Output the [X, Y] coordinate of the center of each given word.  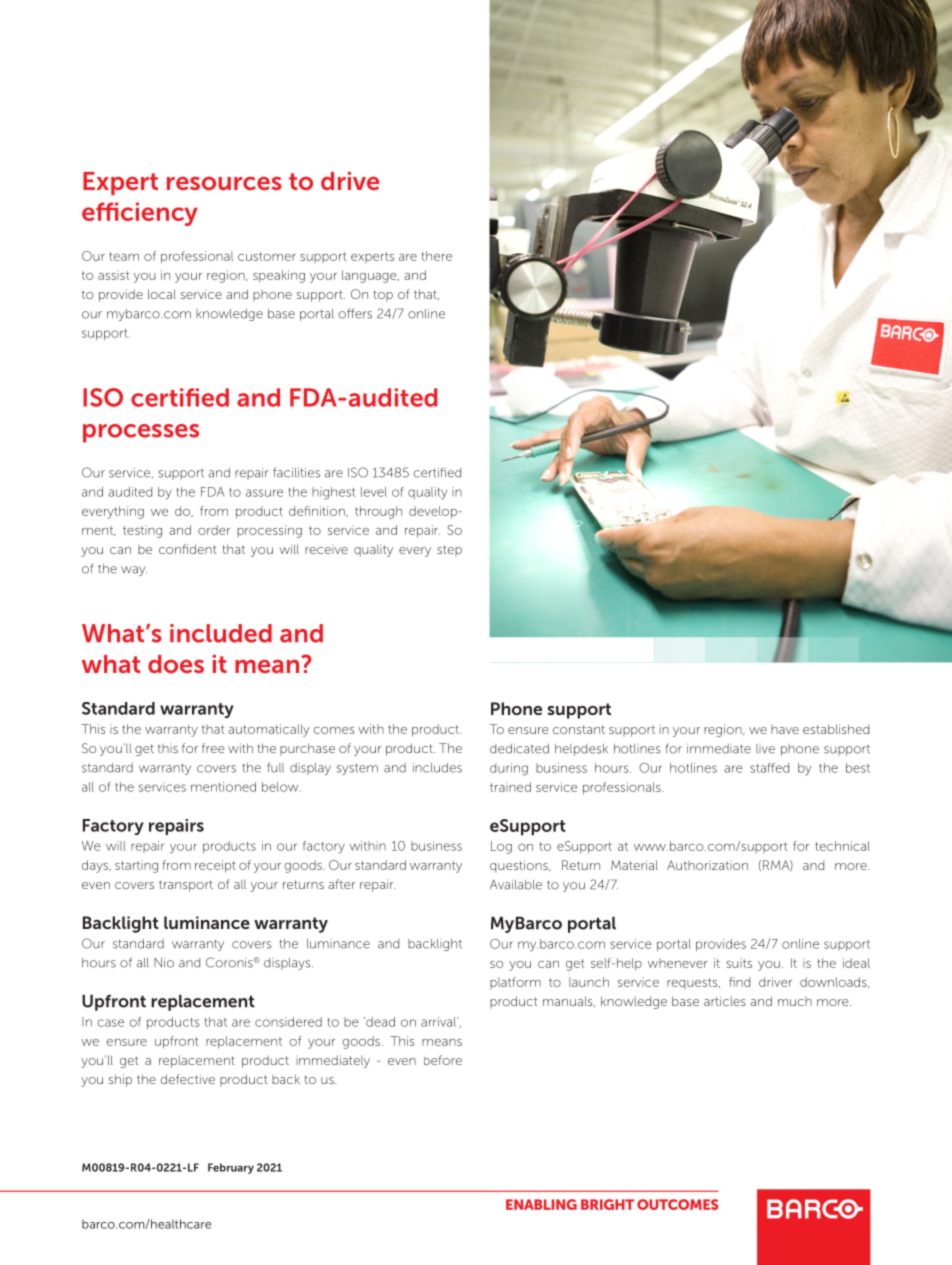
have [785, 729]
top [383, 295]
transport [186, 886]
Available [516, 885]
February [231, 1168]
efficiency [140, 214]
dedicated [519, 749]
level [374, 492]
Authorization [707, 865]
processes [141, 433]
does [176, 664]
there [436, 256]
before [443, 1060]
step [449, 550]
